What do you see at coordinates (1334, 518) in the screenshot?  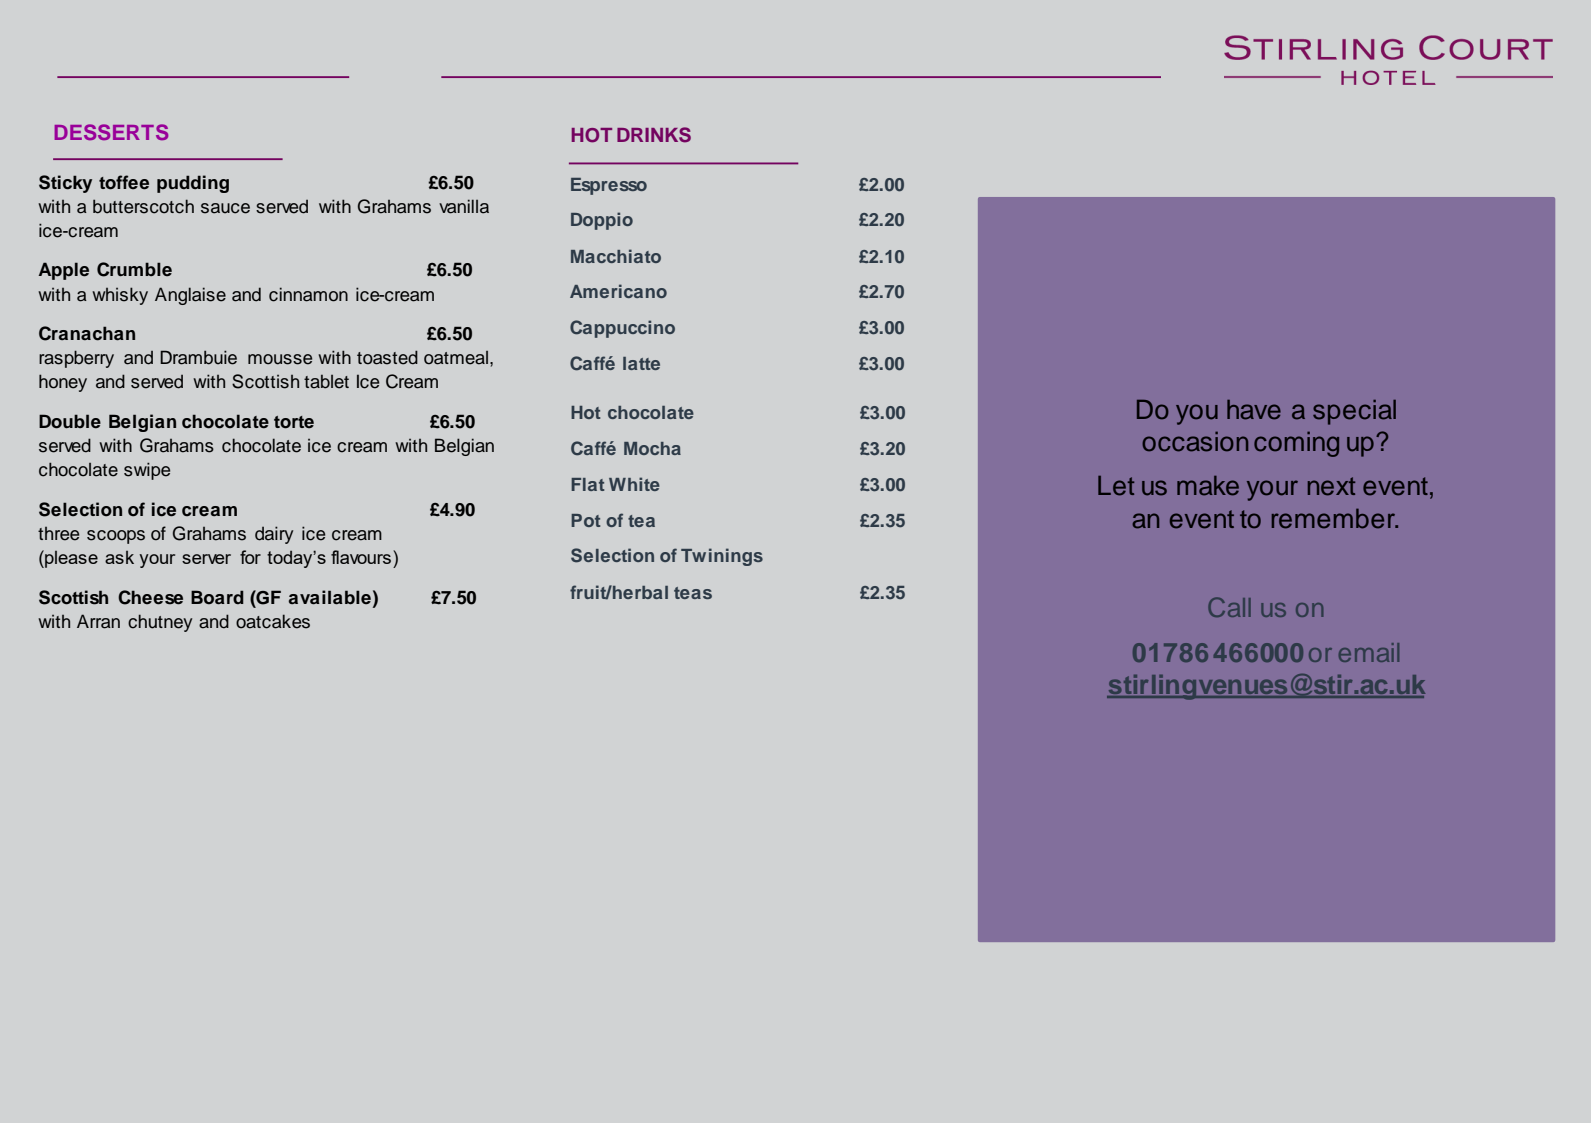 I see `remember` at bounding box center [1334, 518].
